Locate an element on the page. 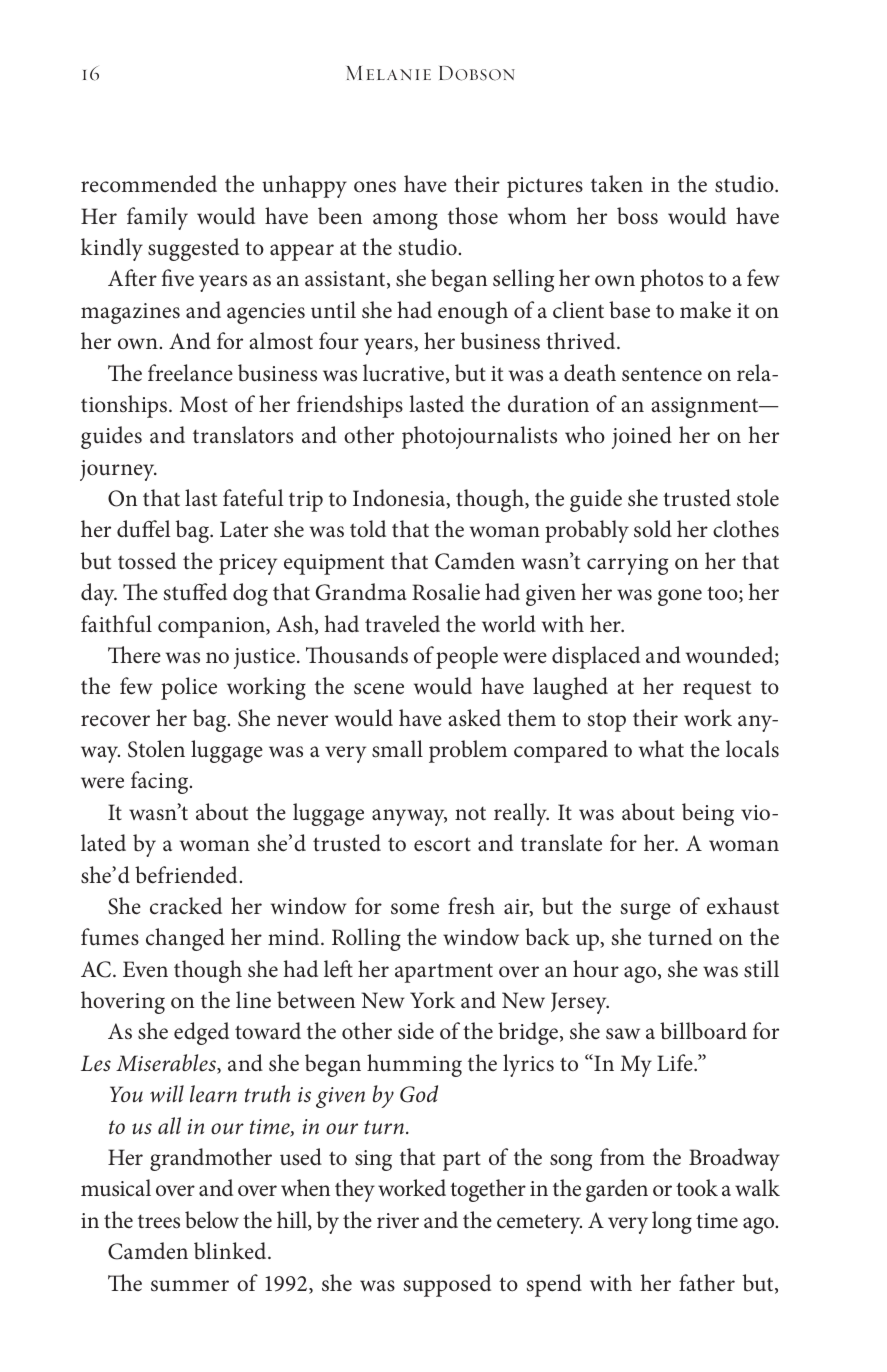  supposed is located at coordinates (447, 1285).
